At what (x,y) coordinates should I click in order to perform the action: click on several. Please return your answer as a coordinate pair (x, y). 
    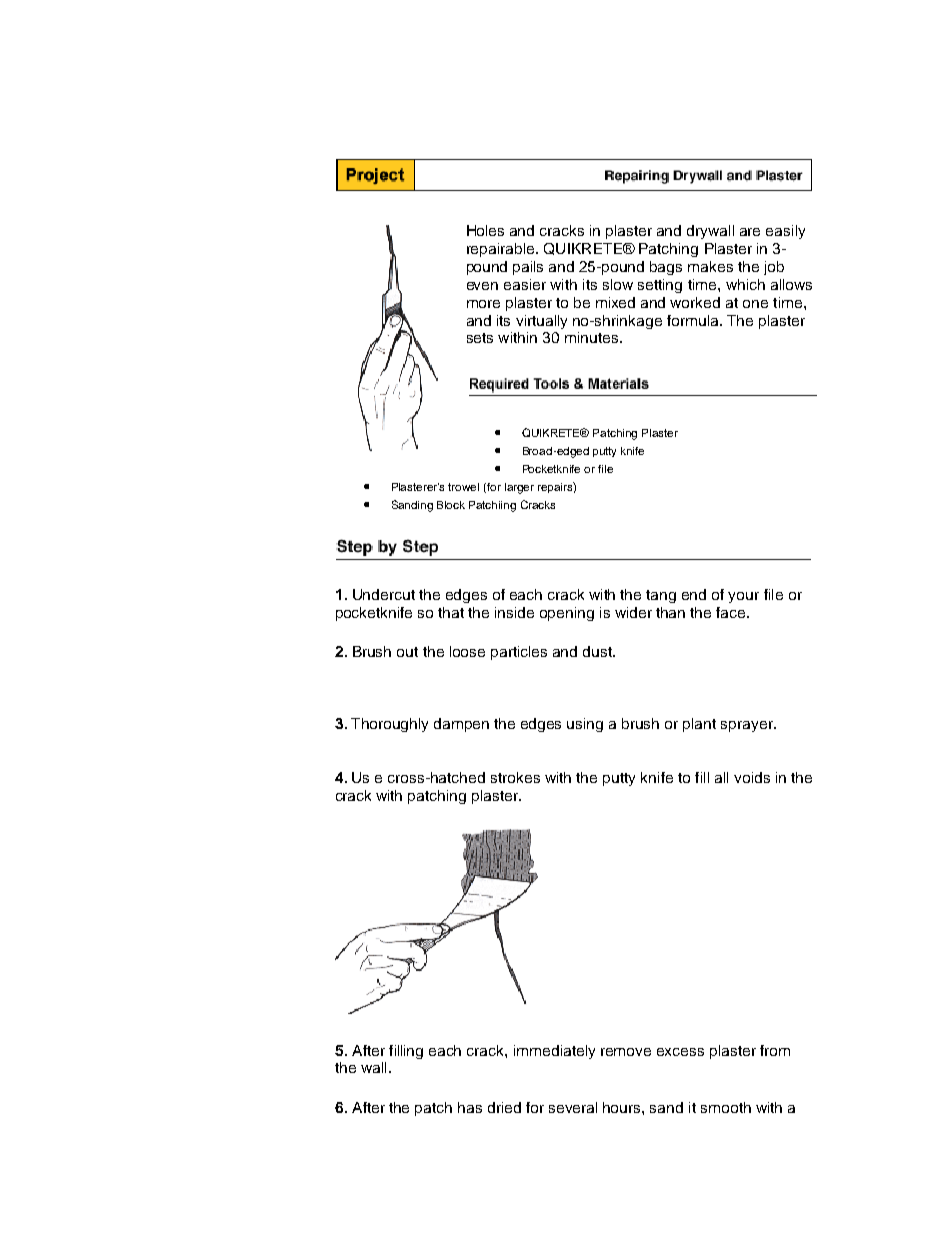
    Looking at the image, I should click on (573, 1107).
